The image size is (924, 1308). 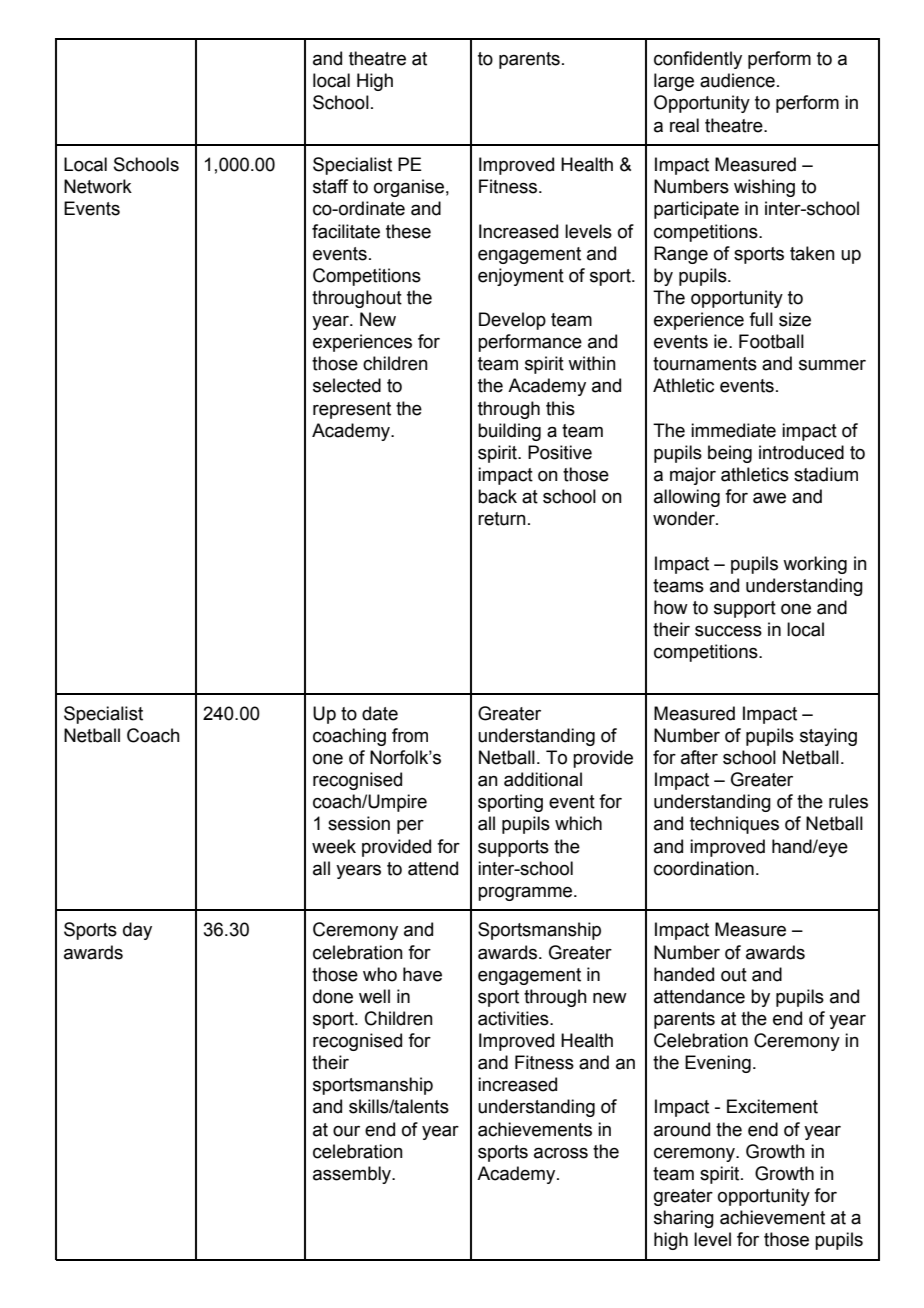 I want to click on awe, so click(x=769, y=498).
